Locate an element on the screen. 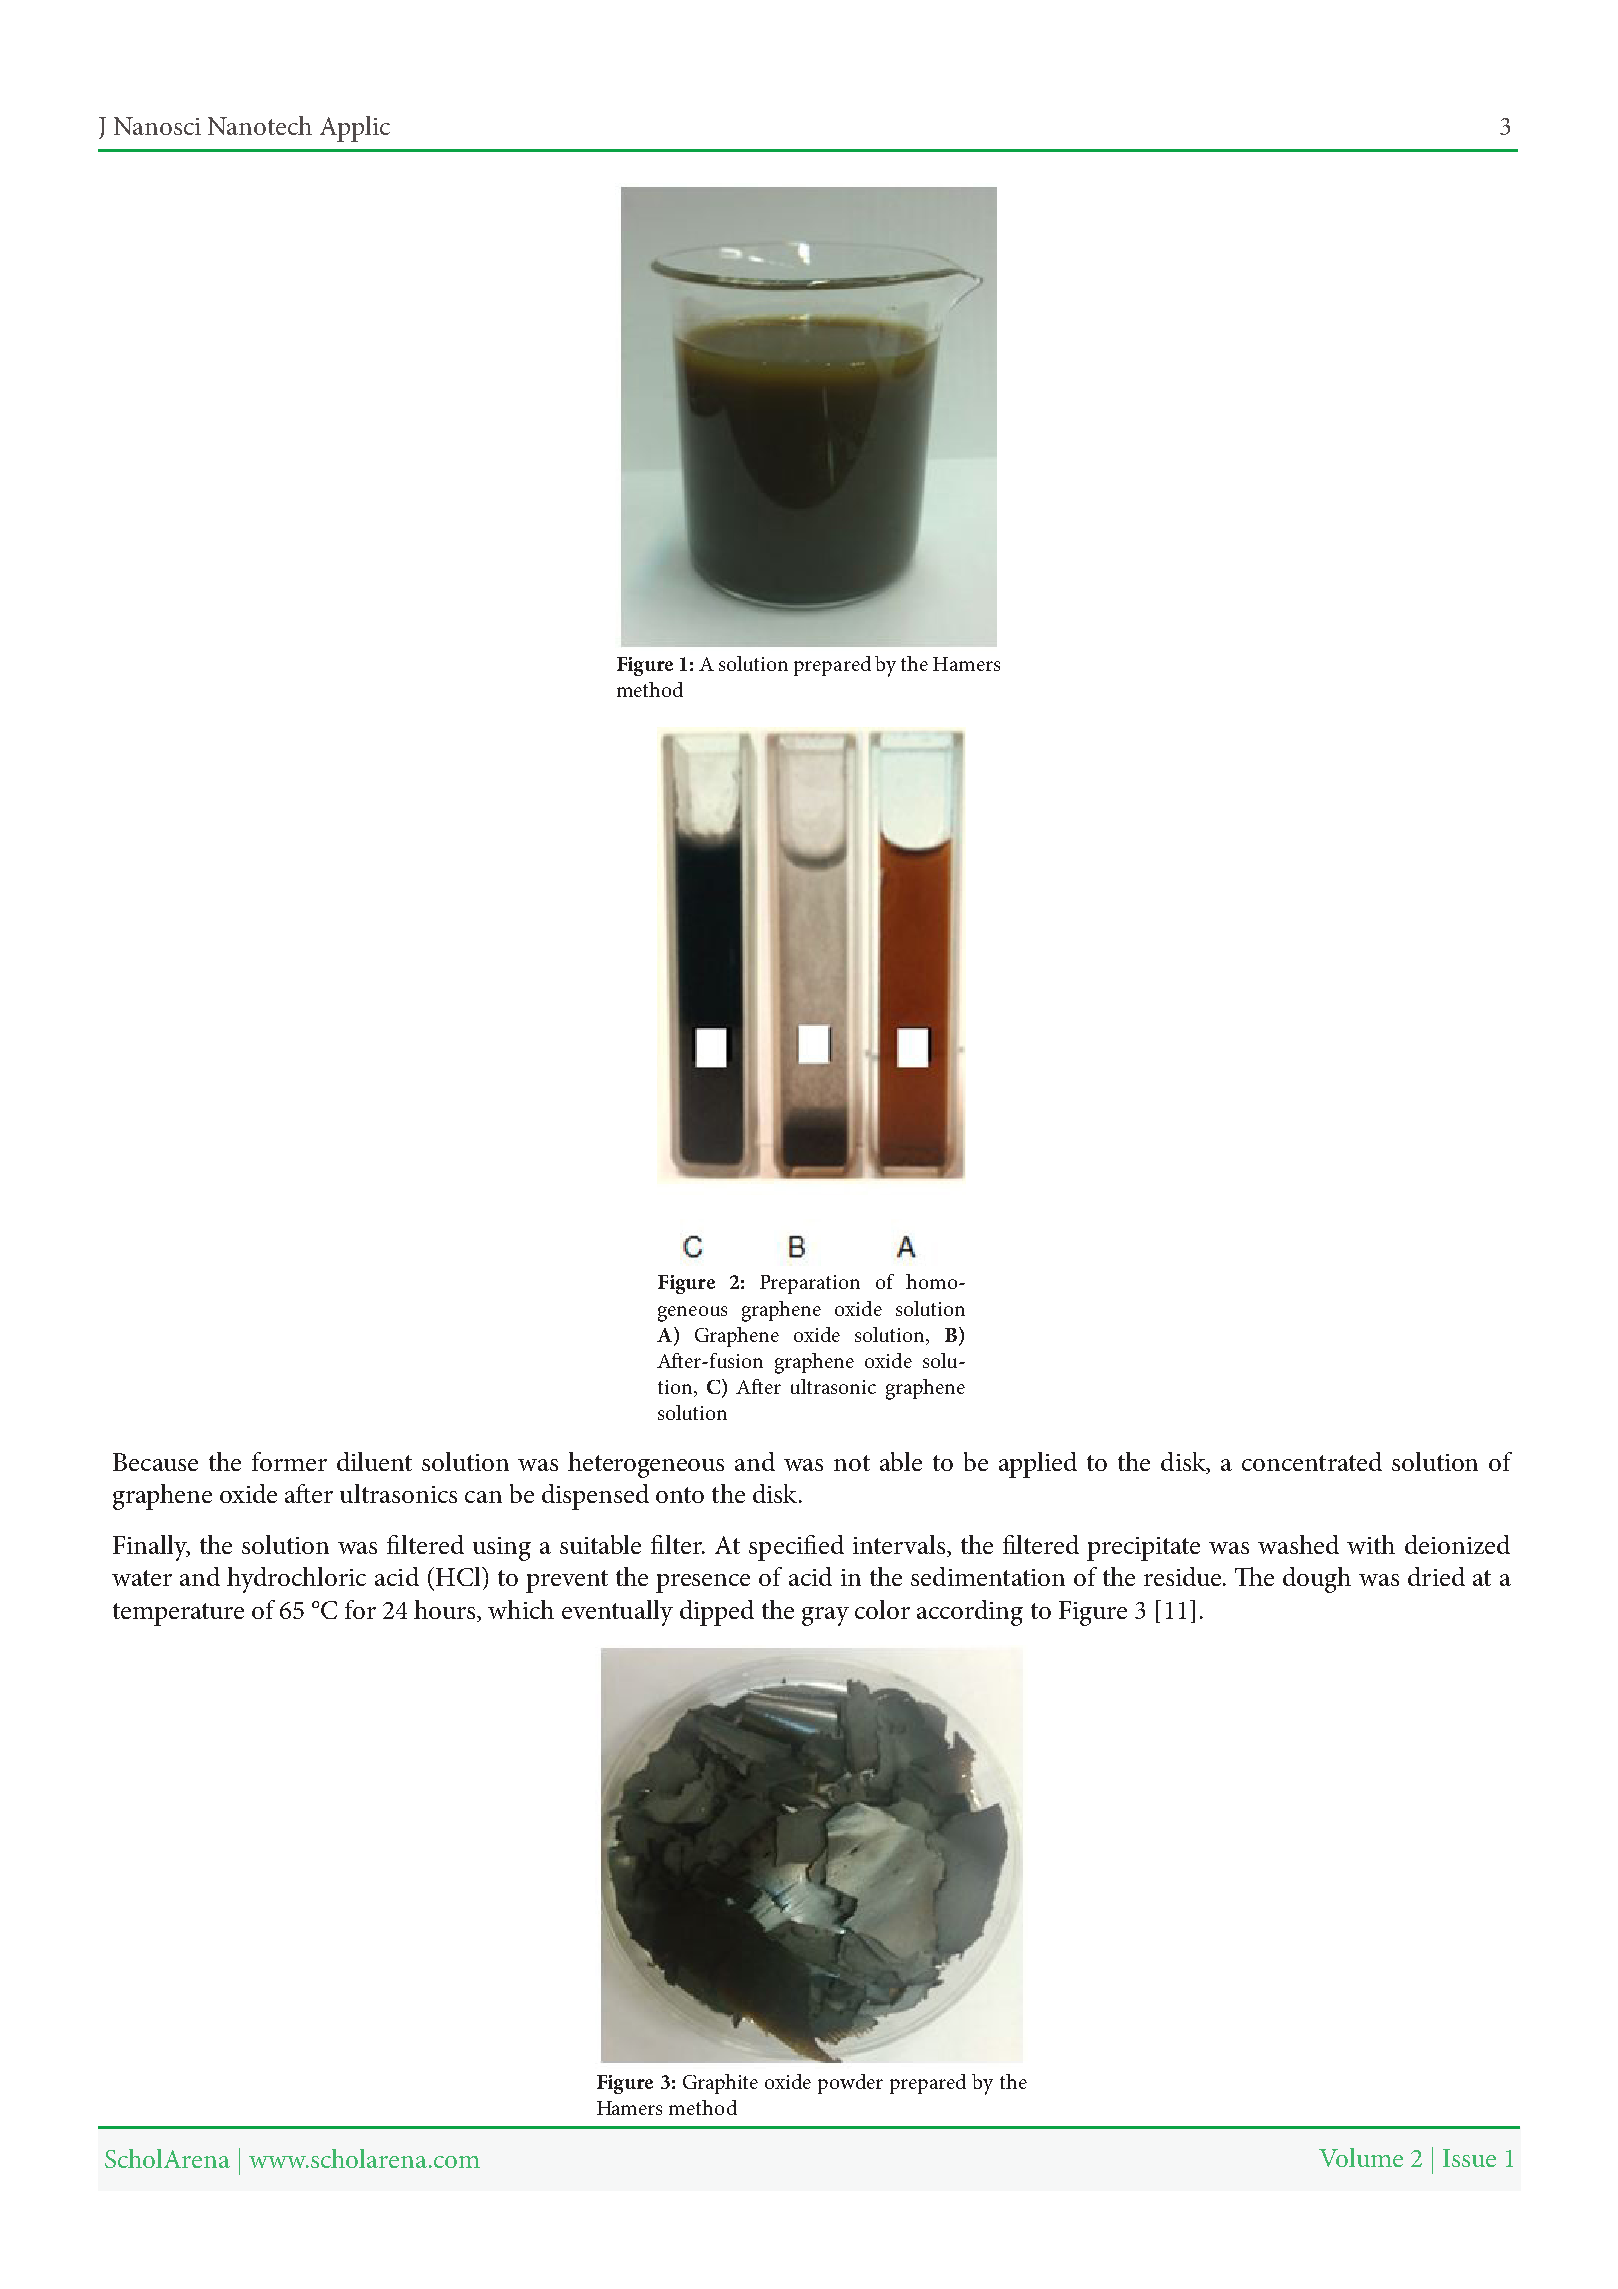  diluent is located at coordinates (374, 1461).
